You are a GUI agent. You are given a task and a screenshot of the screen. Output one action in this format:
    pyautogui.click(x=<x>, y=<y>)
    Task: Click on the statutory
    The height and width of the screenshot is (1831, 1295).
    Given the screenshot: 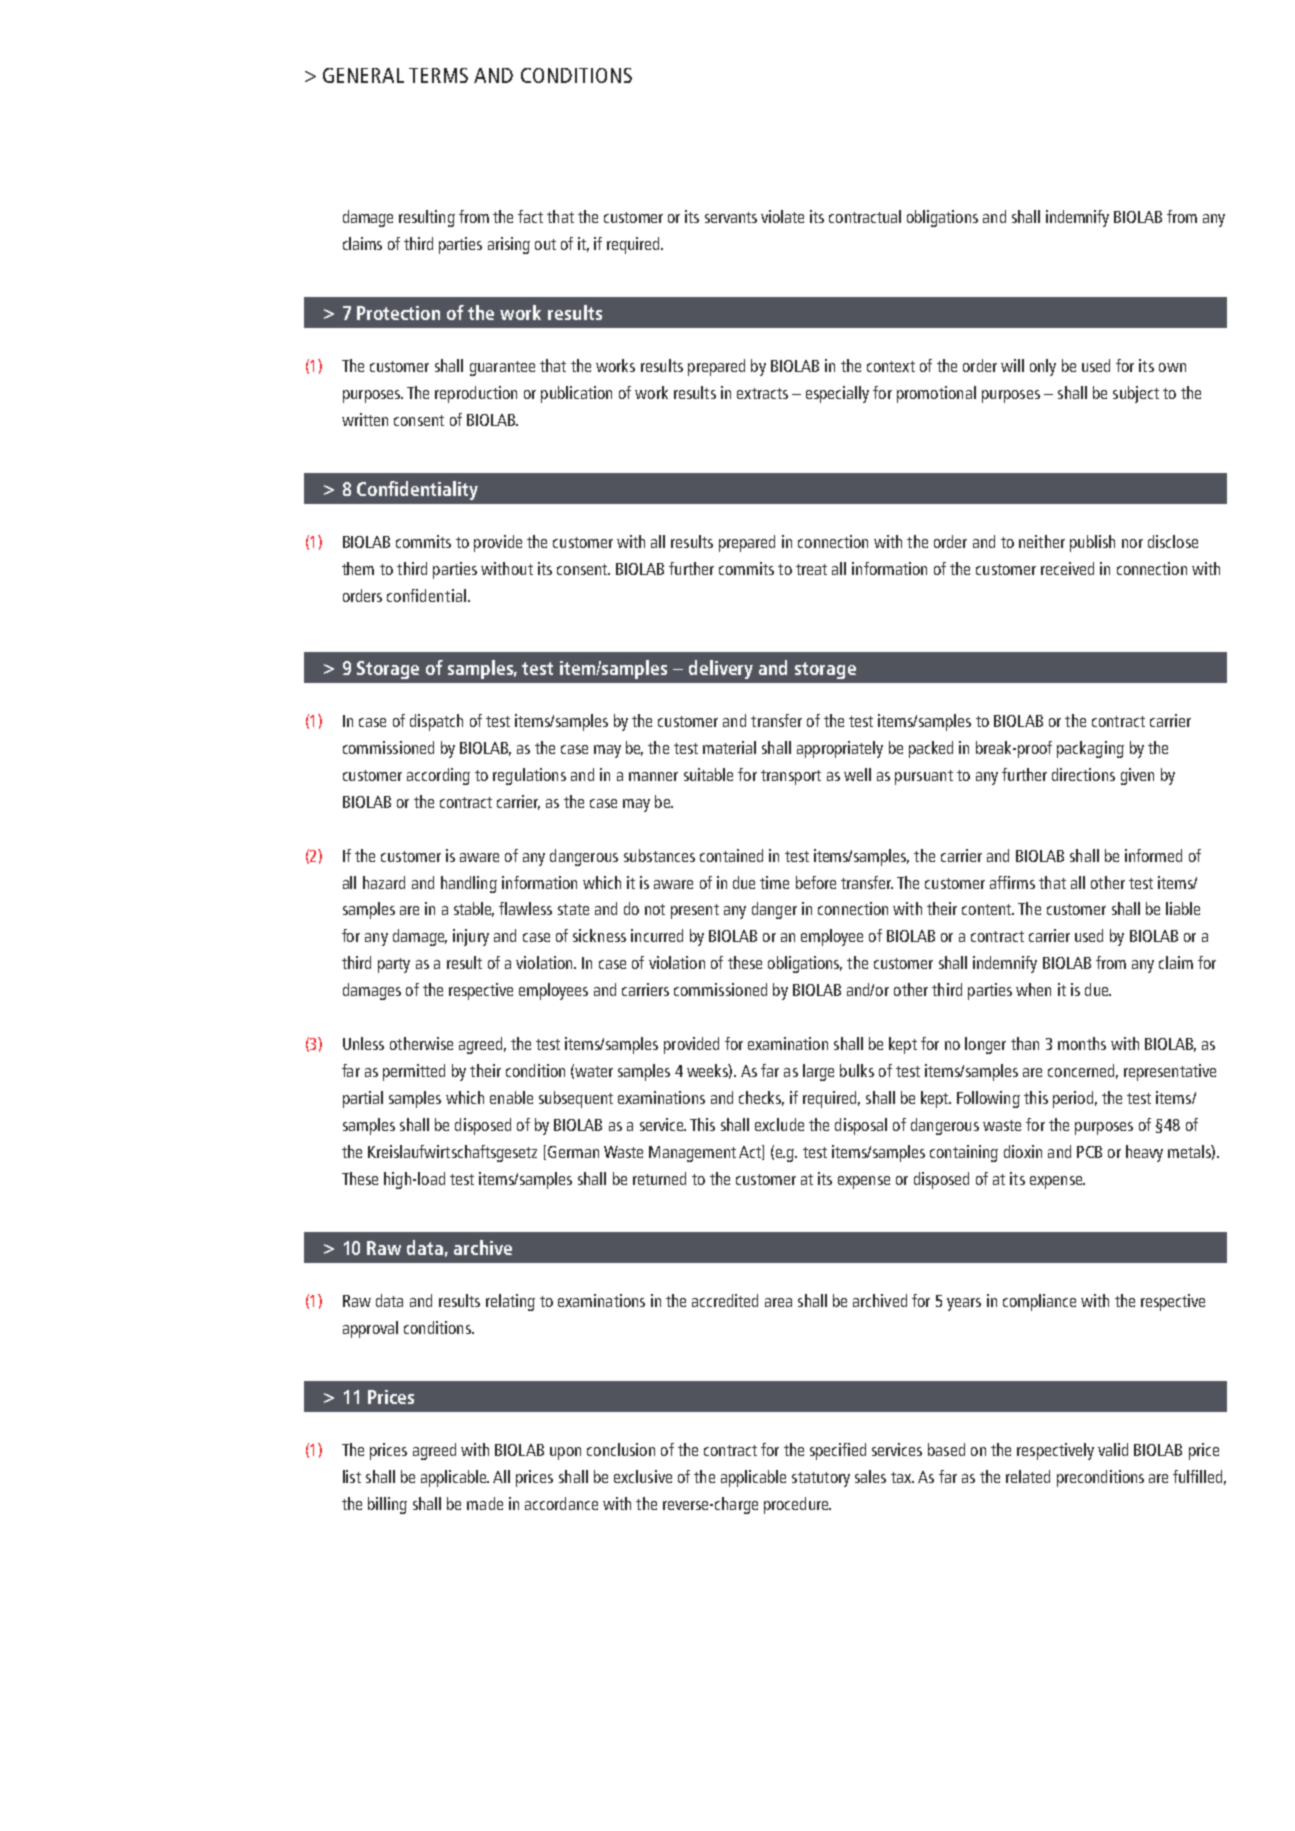 What is the action you would take?
    pyautogui.click(x=821, y=1479)
